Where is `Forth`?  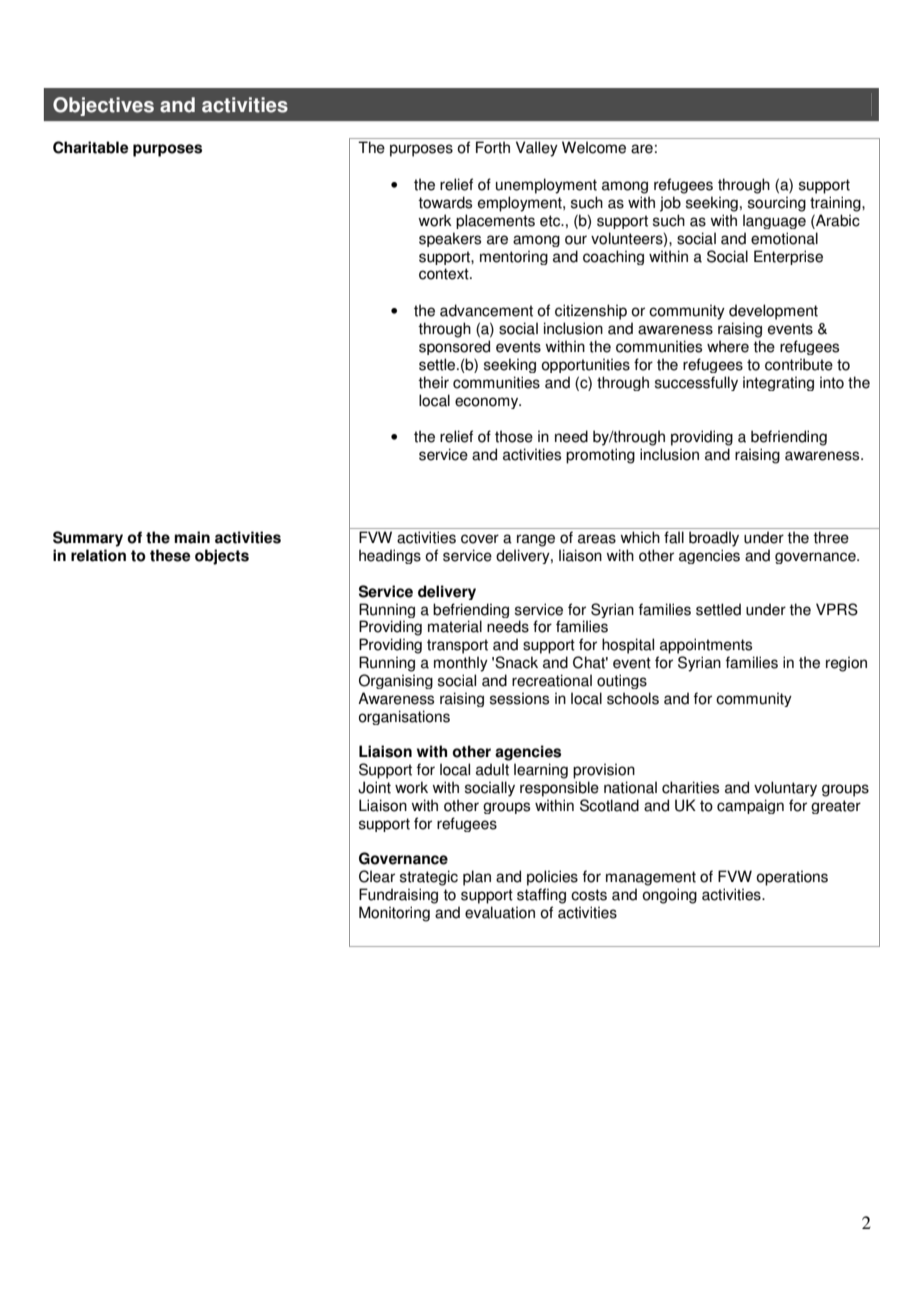 Forth is located at coordinates (493, 147).
